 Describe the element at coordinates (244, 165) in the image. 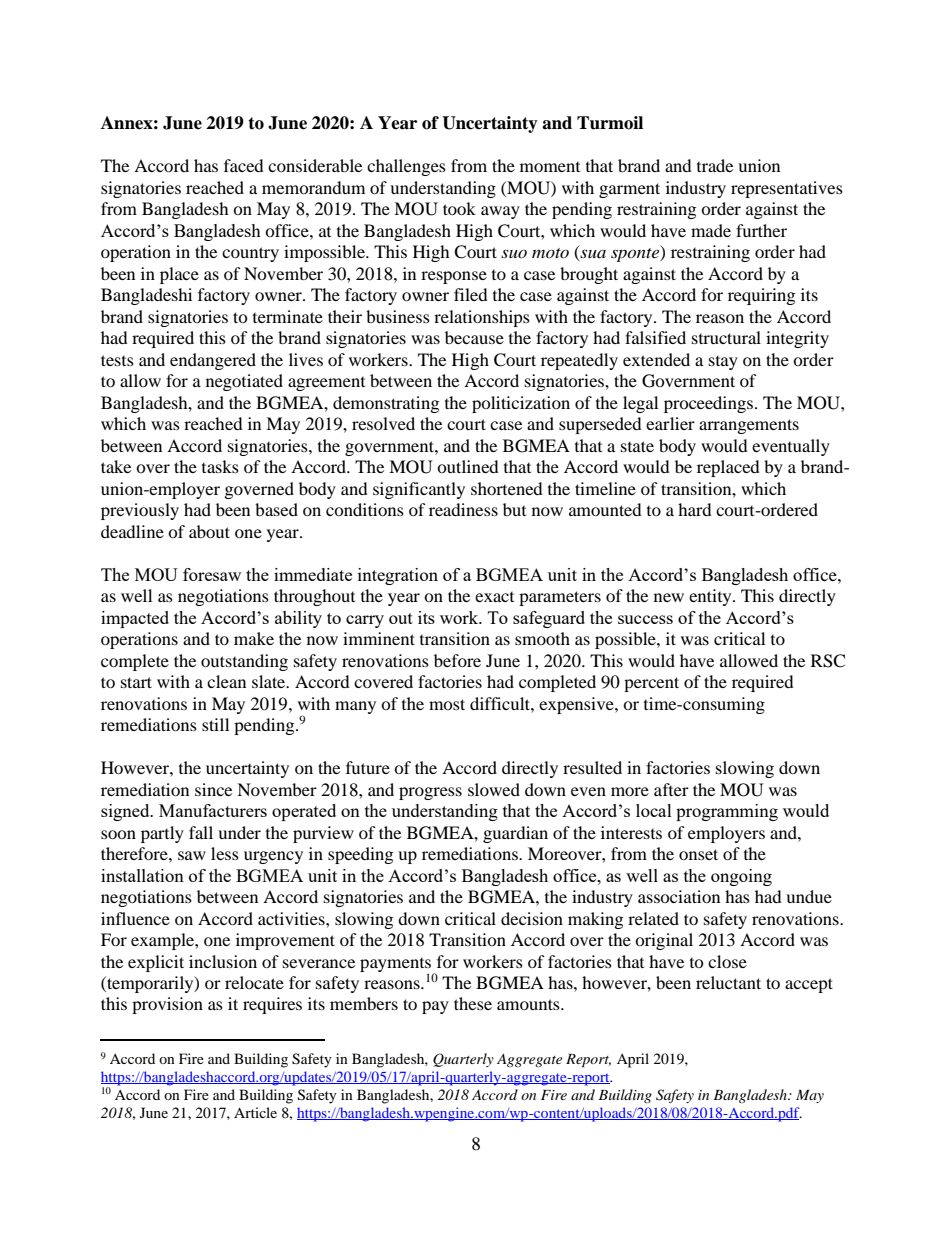

I see `faced` at that location.
